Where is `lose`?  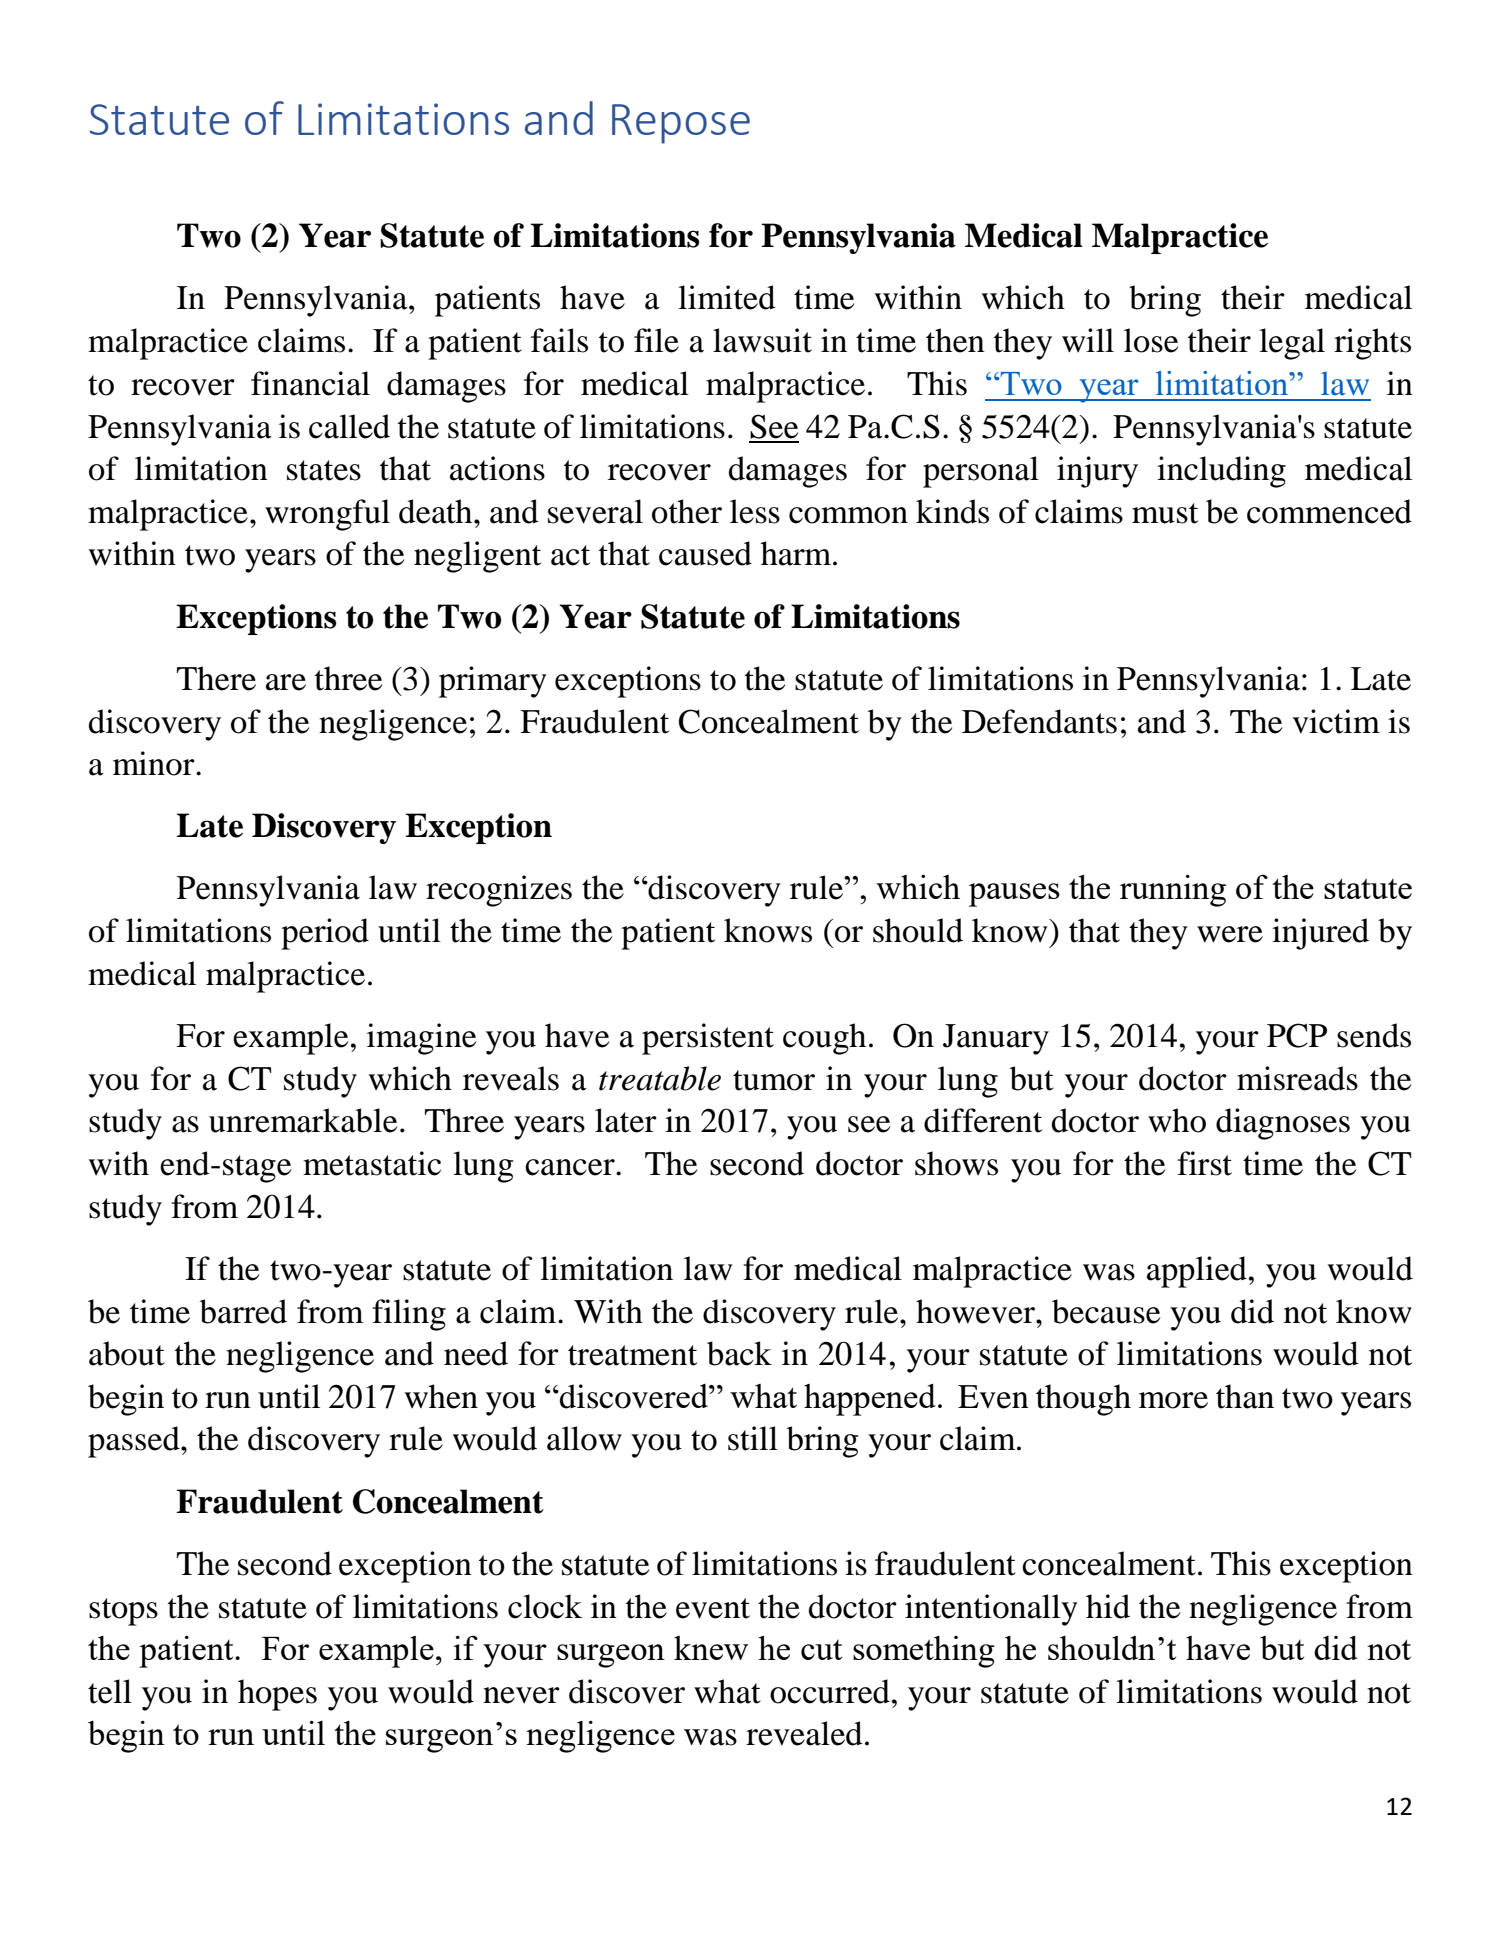
lose is located at coordinates (1151, 340).
